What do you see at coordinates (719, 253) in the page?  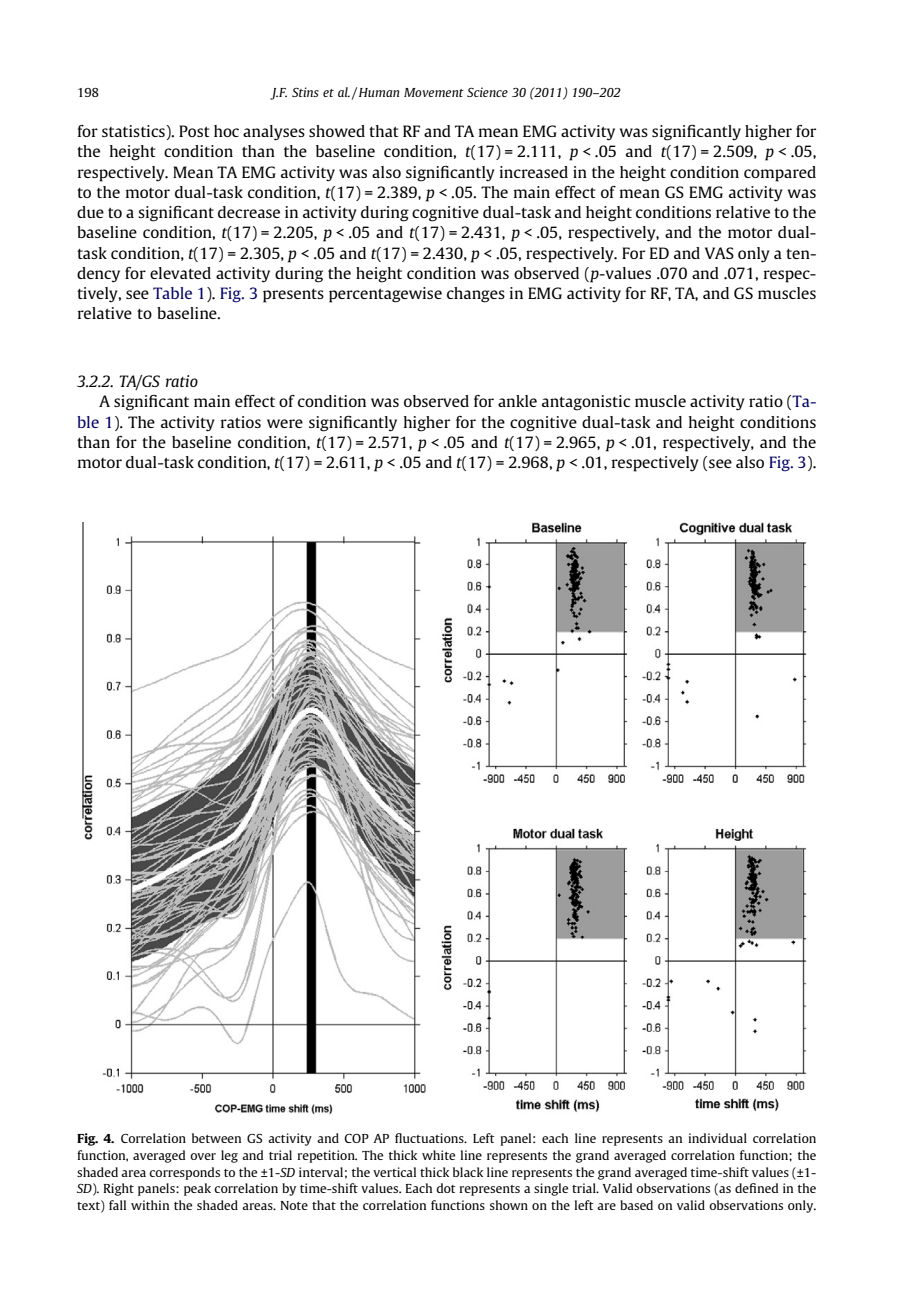 I see `VAS` at bounding box center [719, 253].
